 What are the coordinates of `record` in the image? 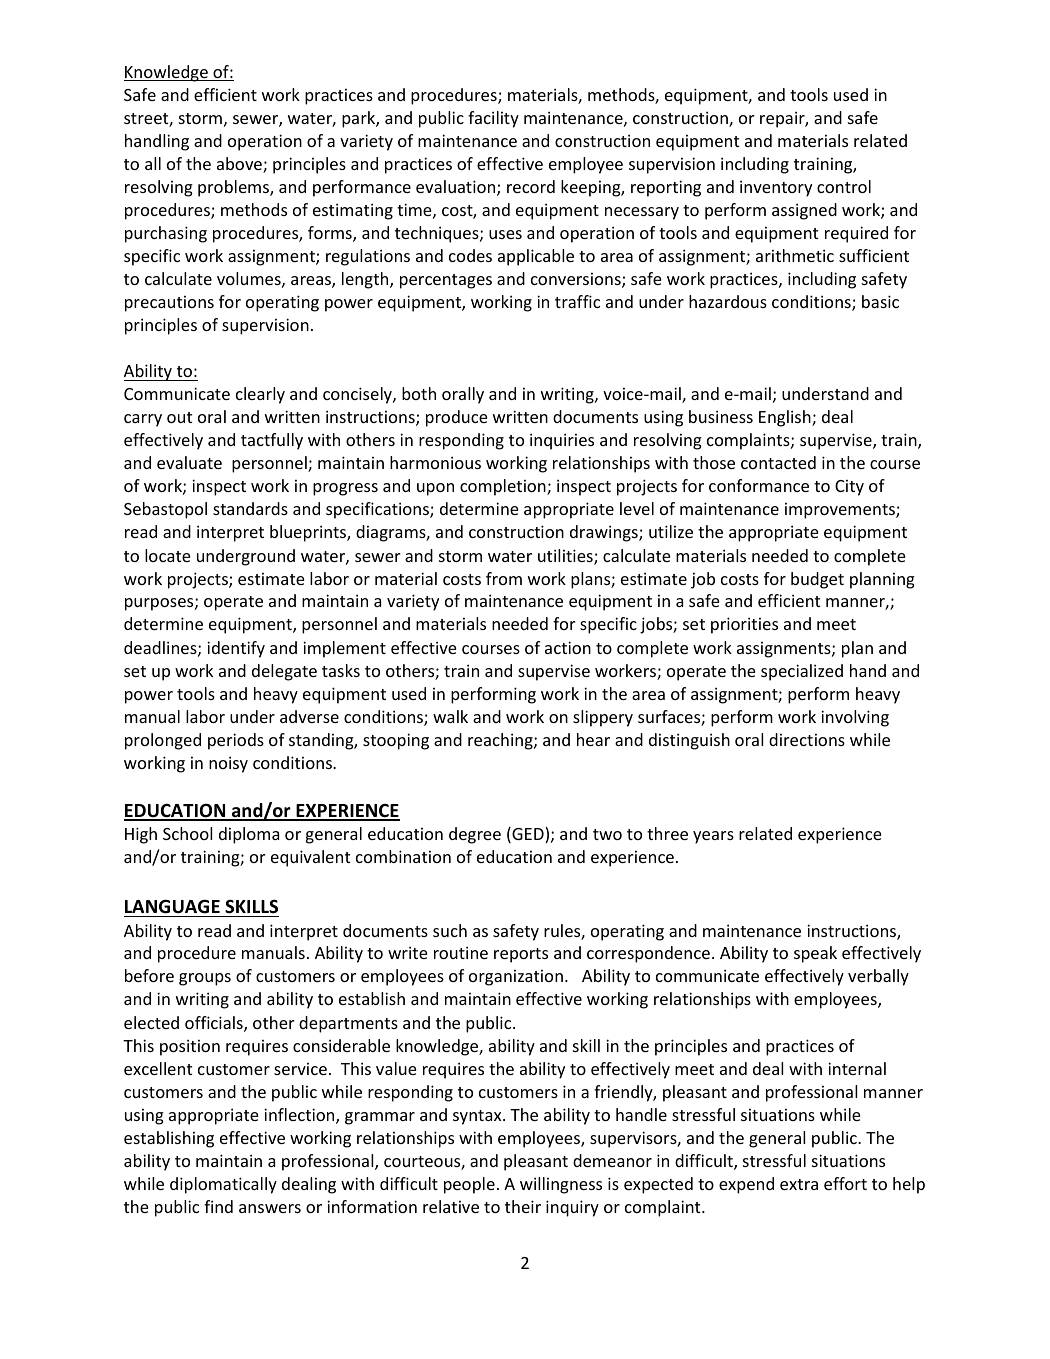 It's located at (531, 186).
